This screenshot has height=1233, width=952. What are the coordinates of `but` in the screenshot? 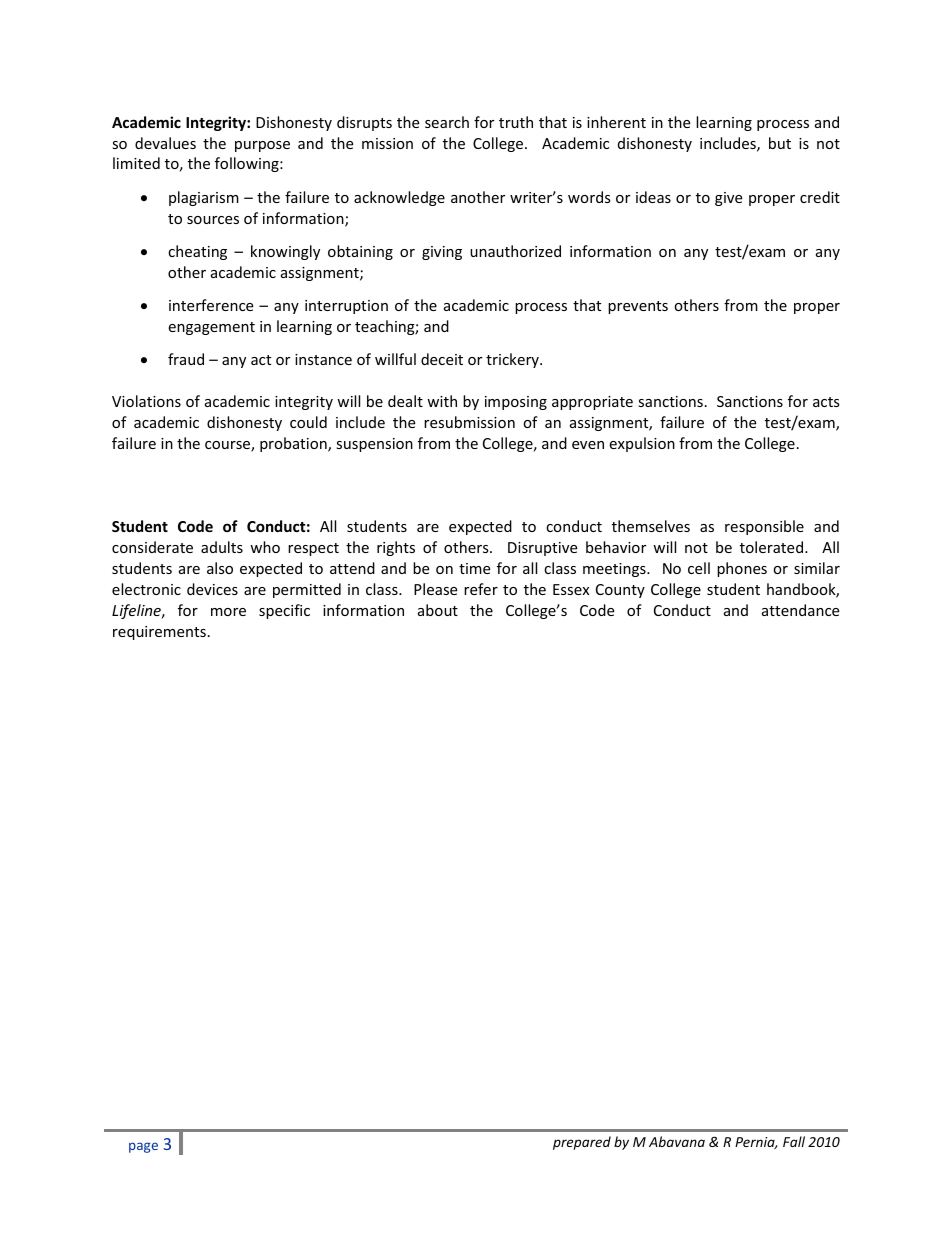 It's located at (780, 143).
